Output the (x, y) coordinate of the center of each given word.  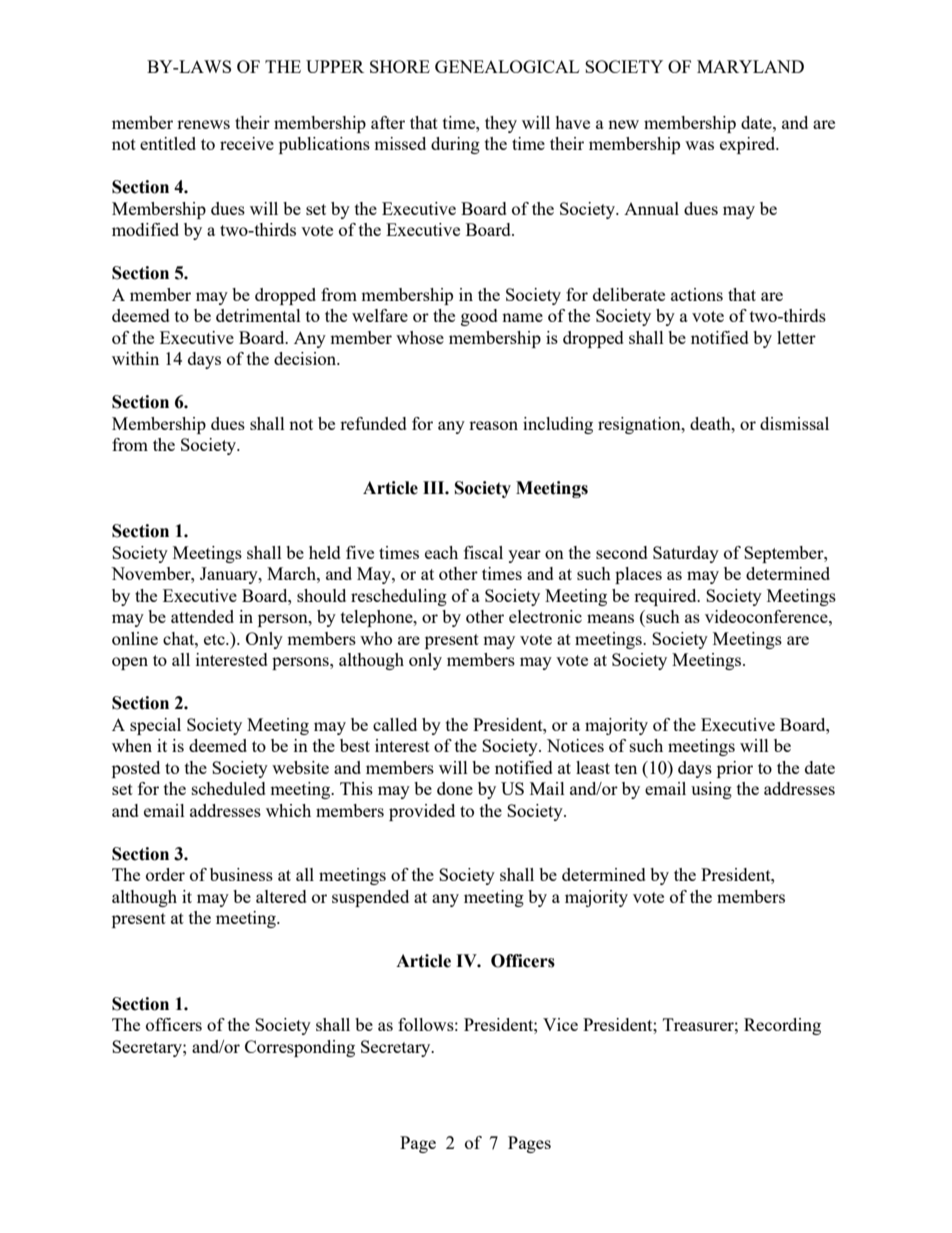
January (230, 575)
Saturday (686, 554)
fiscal (483, 552)
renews (203, 124)
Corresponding (300, 1048)
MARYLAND (750, 66)
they (501, 124)
